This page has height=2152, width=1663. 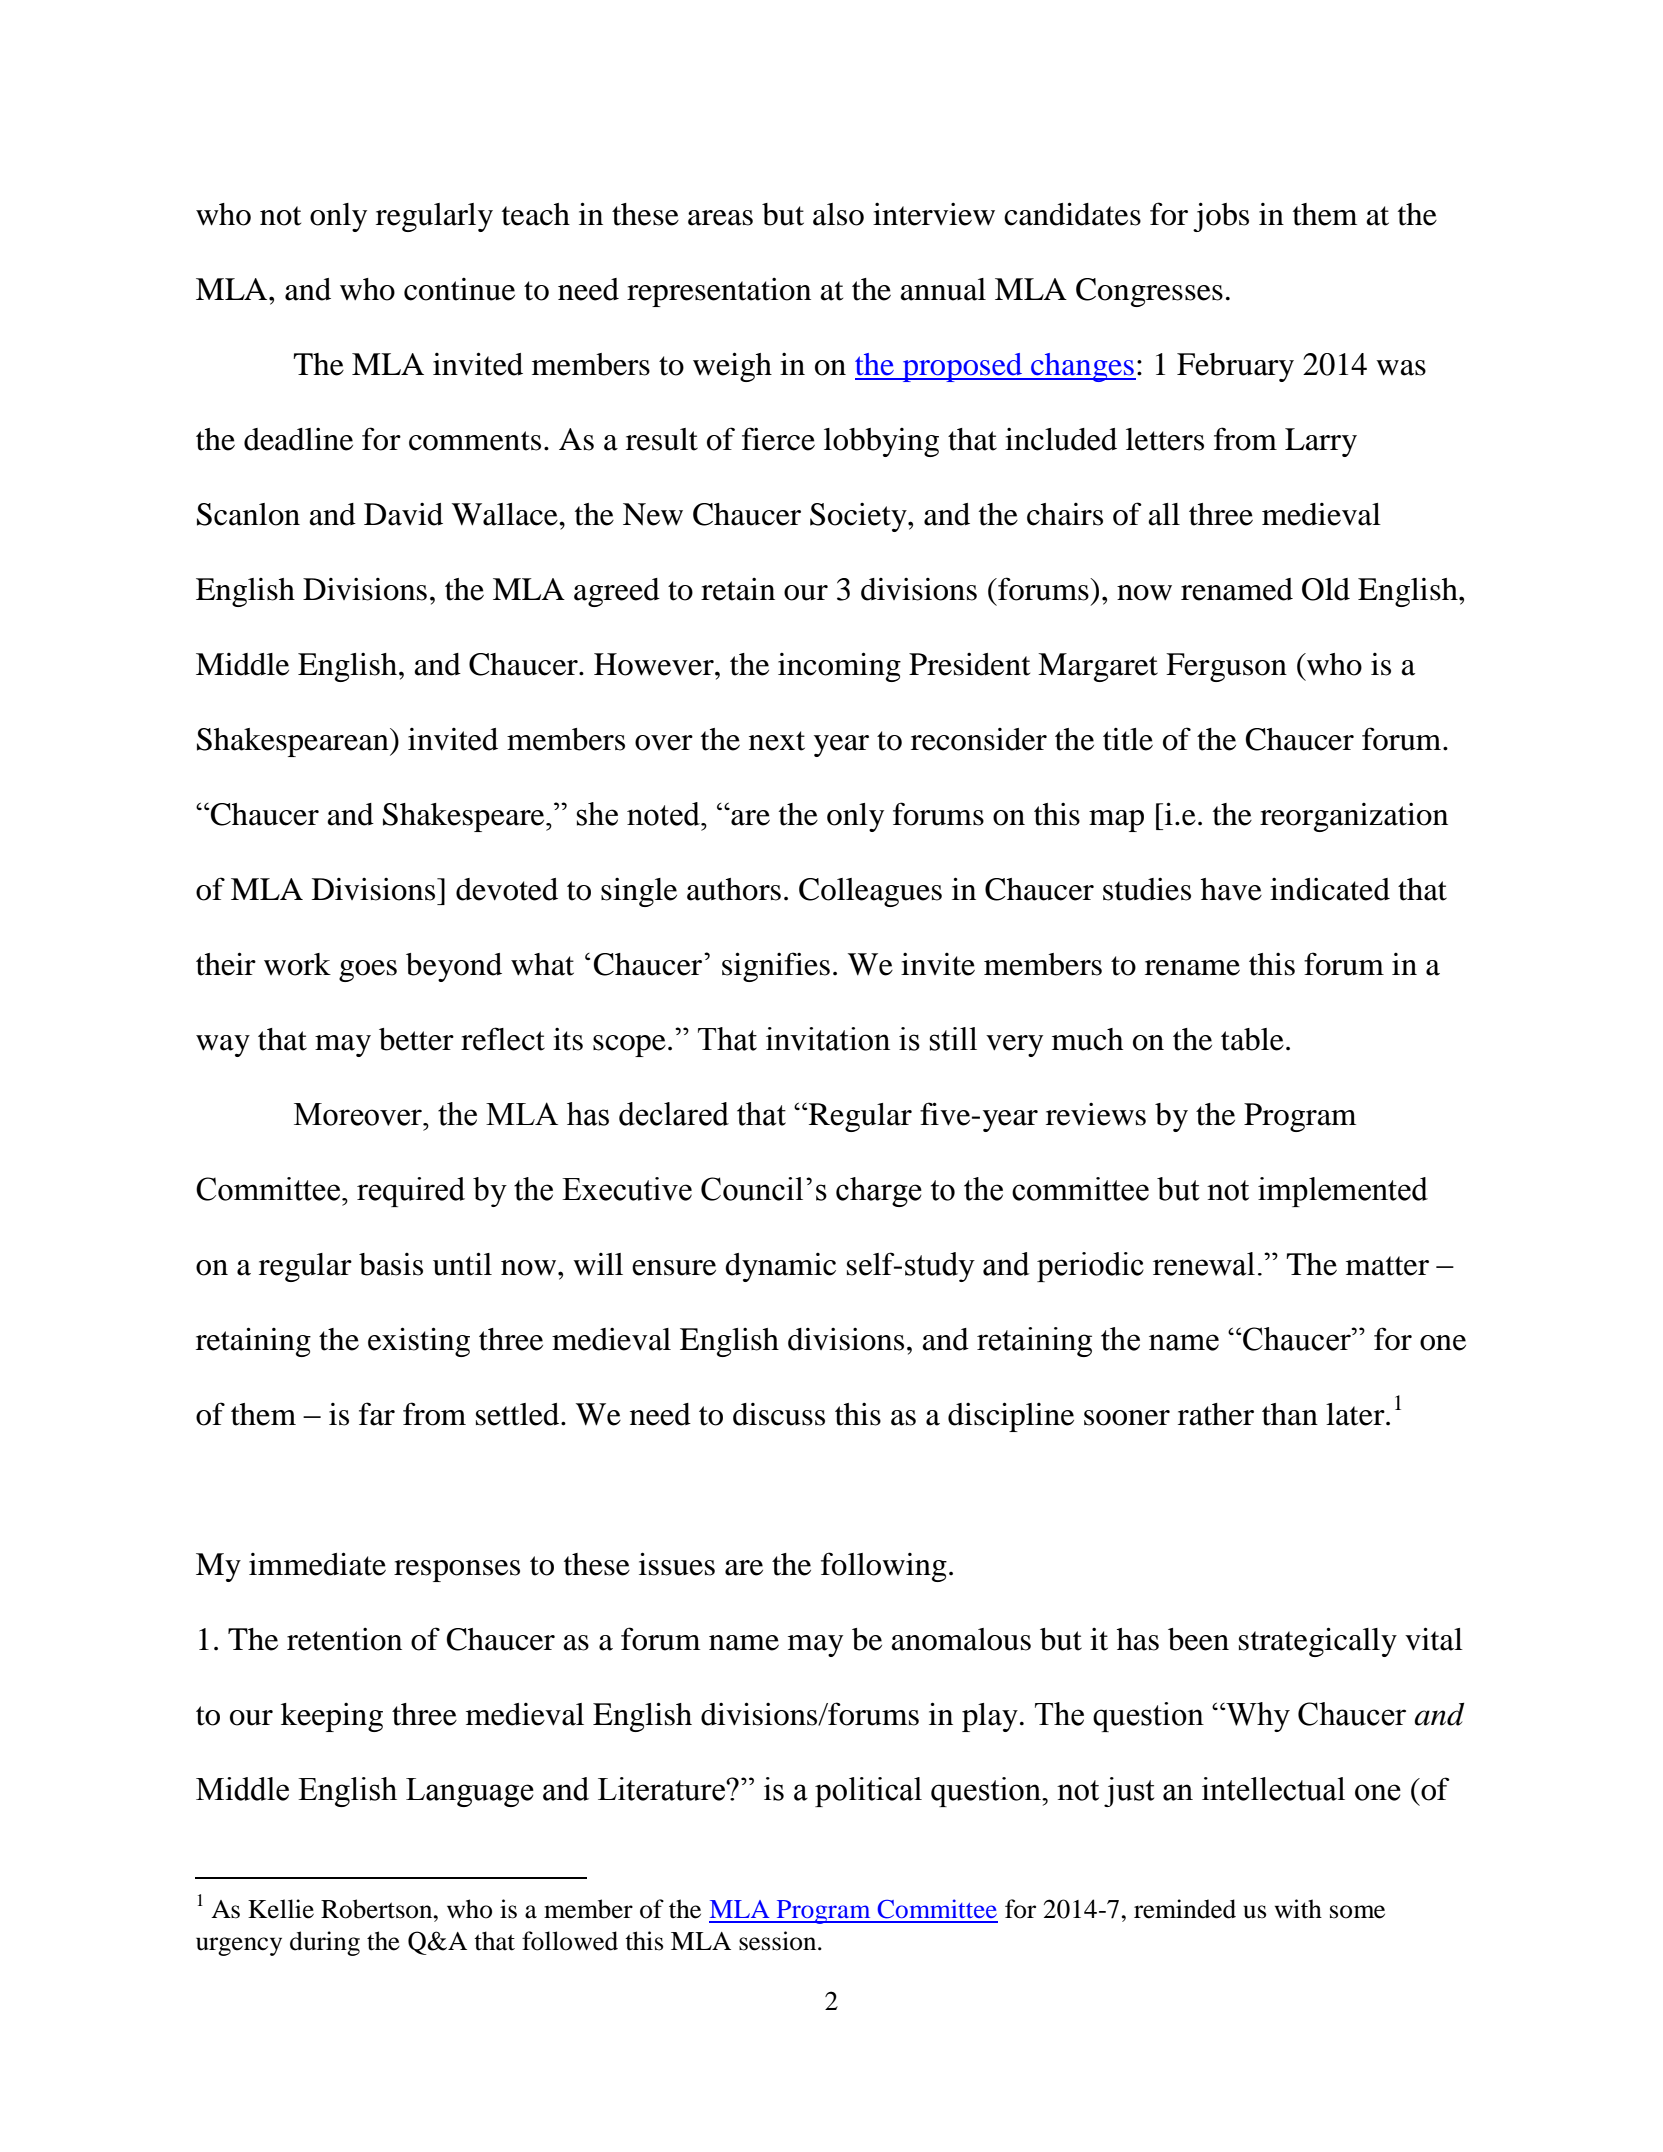 What do you see at coordinates (1318, 1642) in the page?
I see `strategically` at bounding box center [1318, 1642].
